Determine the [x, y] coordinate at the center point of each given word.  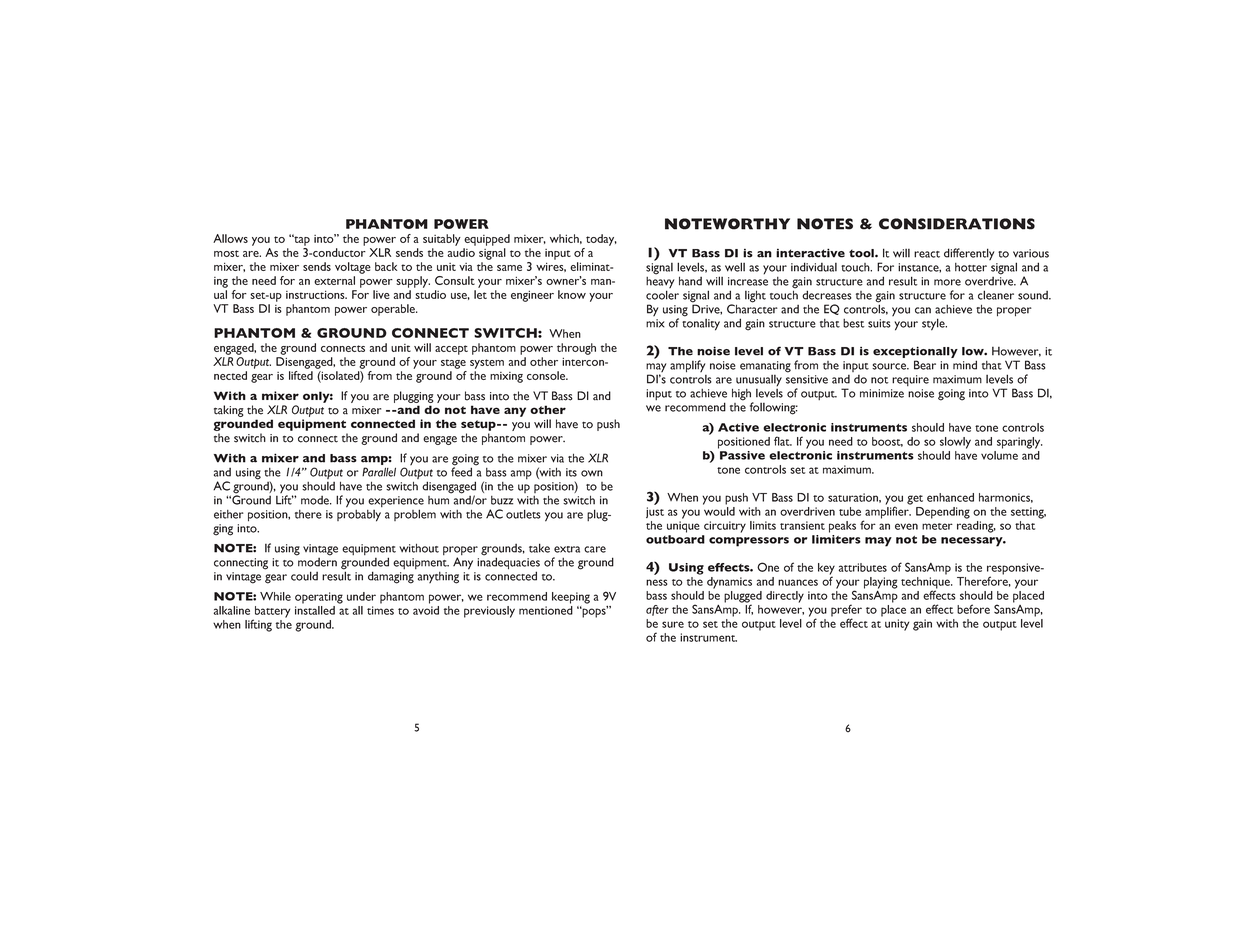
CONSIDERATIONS [957, 224]
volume [999, 454]
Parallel [379, 472]
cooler [662, 295]
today [601, 240]
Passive [741, 454]
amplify [688, 366]
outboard [675, 538]
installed [315, 610]
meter [937, 526]
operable [394, 310]
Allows [230, 238]
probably [359, 514]
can [923, 310]
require [910, 380]
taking [229, 411]
